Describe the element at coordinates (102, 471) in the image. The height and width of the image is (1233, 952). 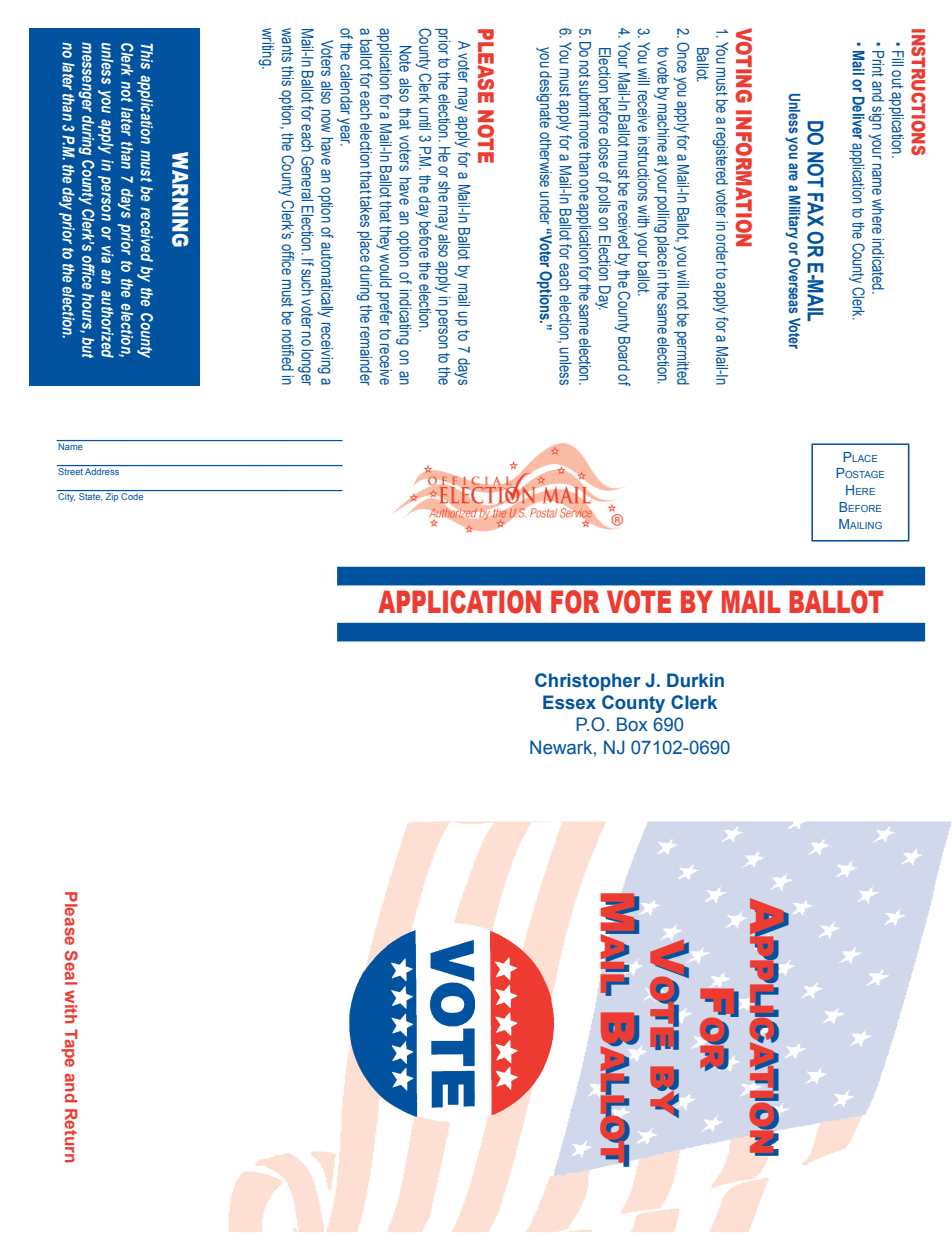
I see `Address` at that location.
